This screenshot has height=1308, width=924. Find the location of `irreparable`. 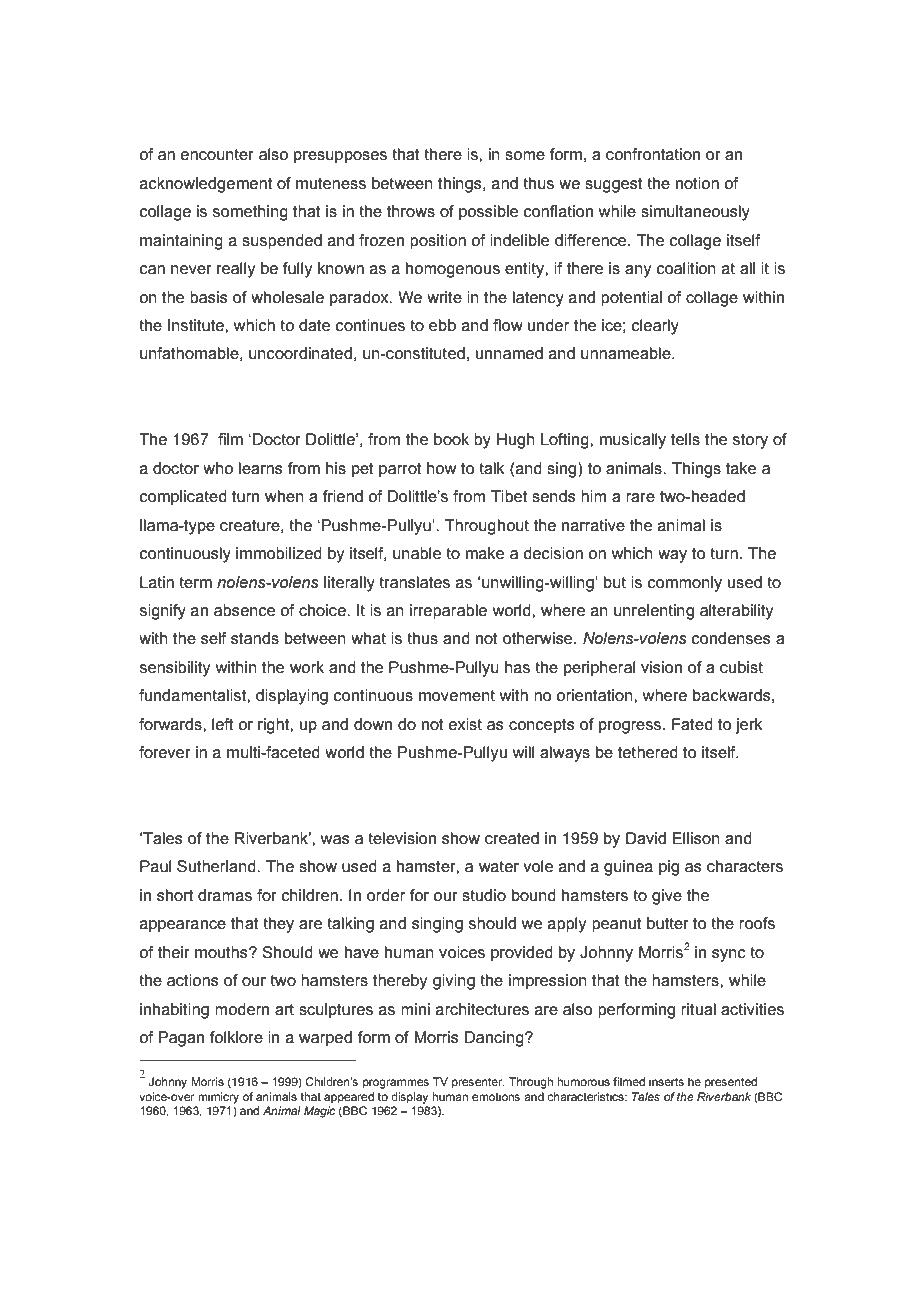

irreparable is located at coordinates (448, 612).
